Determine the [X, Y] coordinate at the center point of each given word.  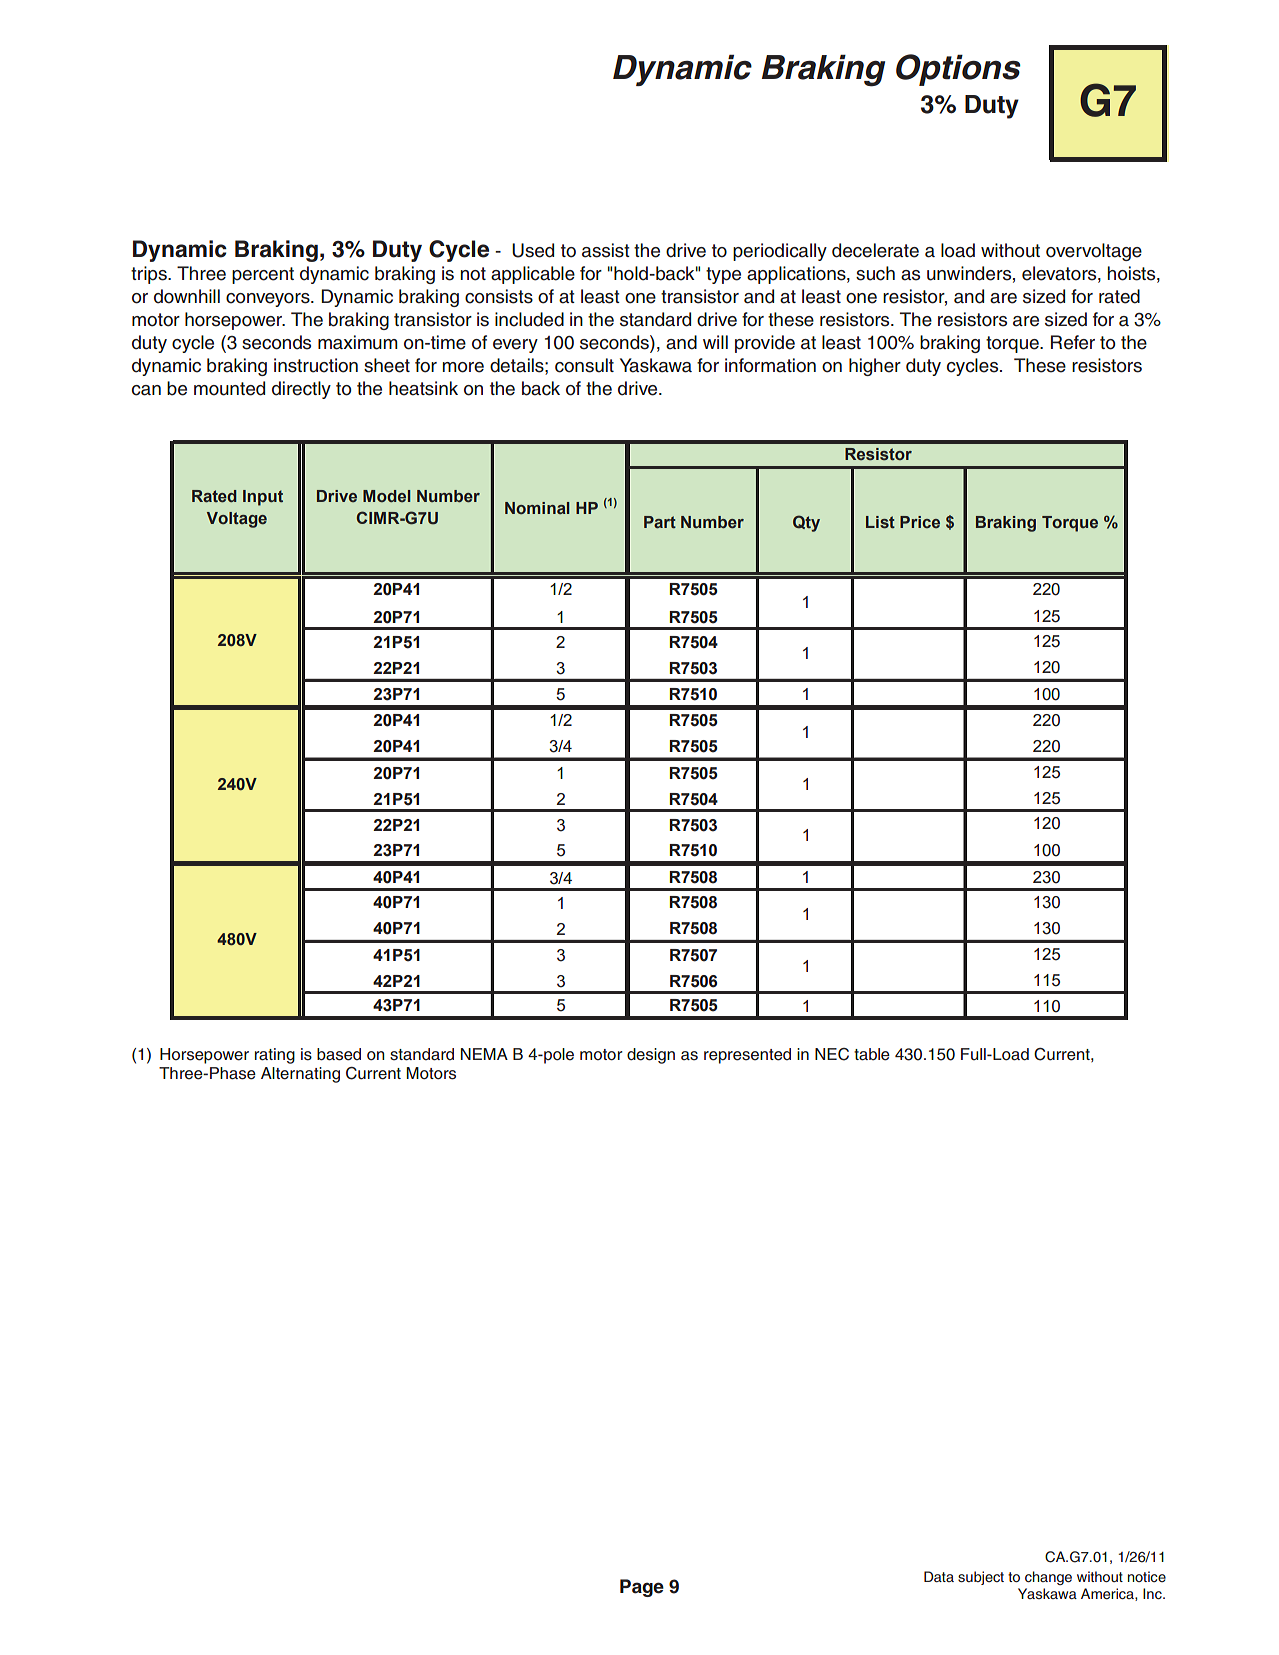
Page [642, 1588]
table [872, 1054]
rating [275, 1056]
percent [263, 275]
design [651, 1056]
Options [958, 70]
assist [606, 250]
